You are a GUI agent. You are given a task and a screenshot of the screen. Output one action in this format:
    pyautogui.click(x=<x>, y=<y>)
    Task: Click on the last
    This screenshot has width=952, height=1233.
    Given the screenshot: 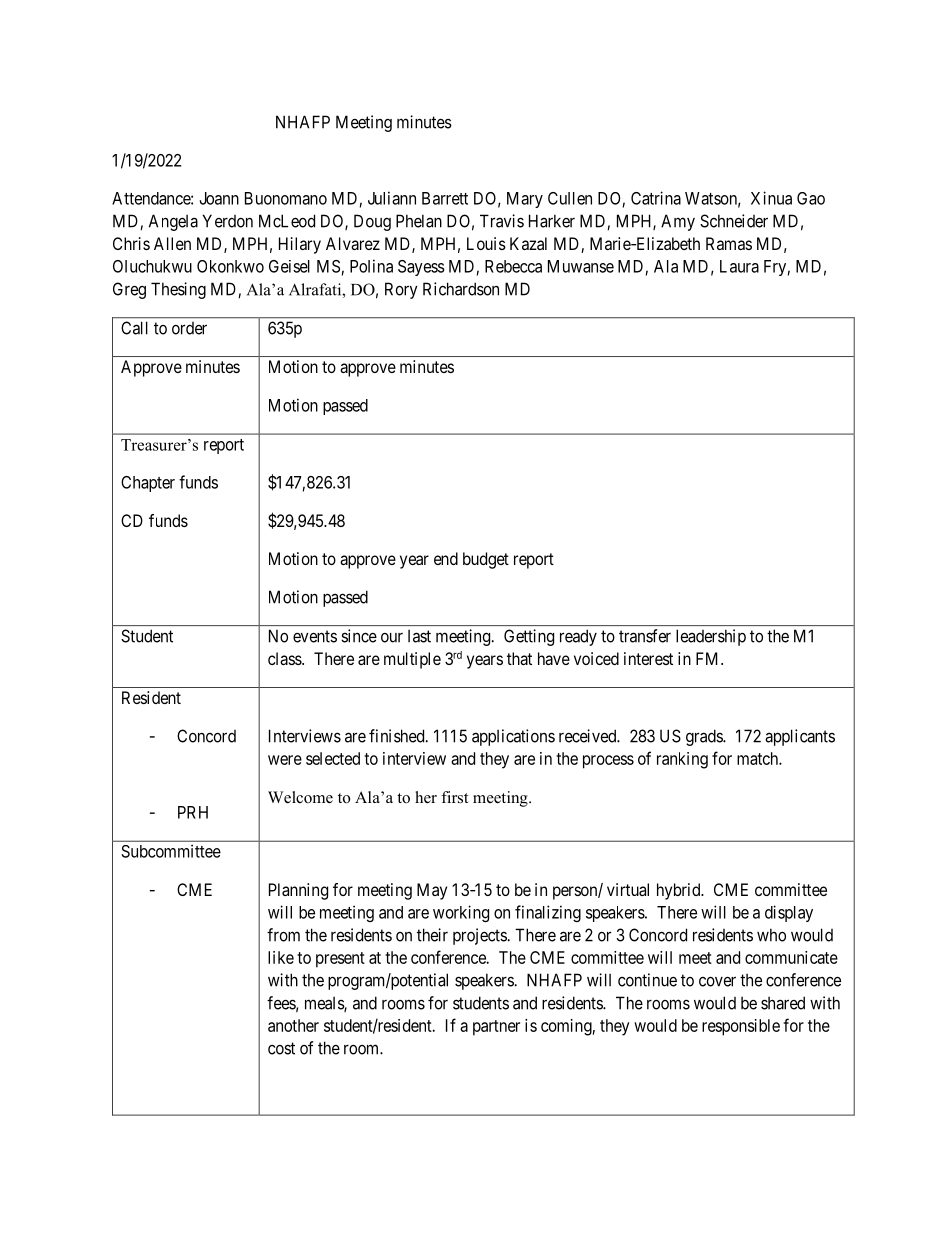 What is the action you would take?
    pyautogui.click(x=419, y=636)
